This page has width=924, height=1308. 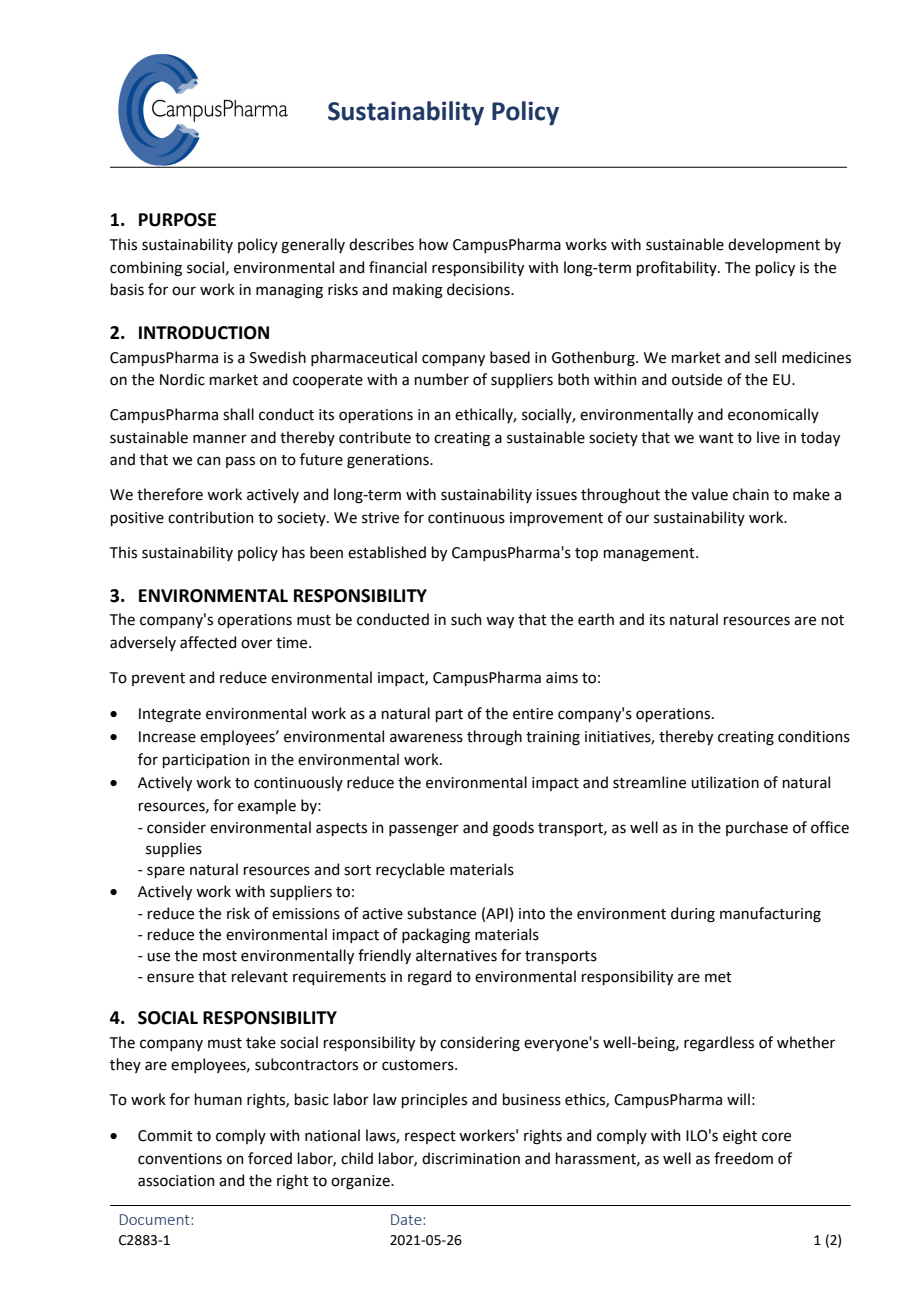 What do you see at coordinates (774, 245) in the page?
I see `development` at bounding box center [774, 245].
